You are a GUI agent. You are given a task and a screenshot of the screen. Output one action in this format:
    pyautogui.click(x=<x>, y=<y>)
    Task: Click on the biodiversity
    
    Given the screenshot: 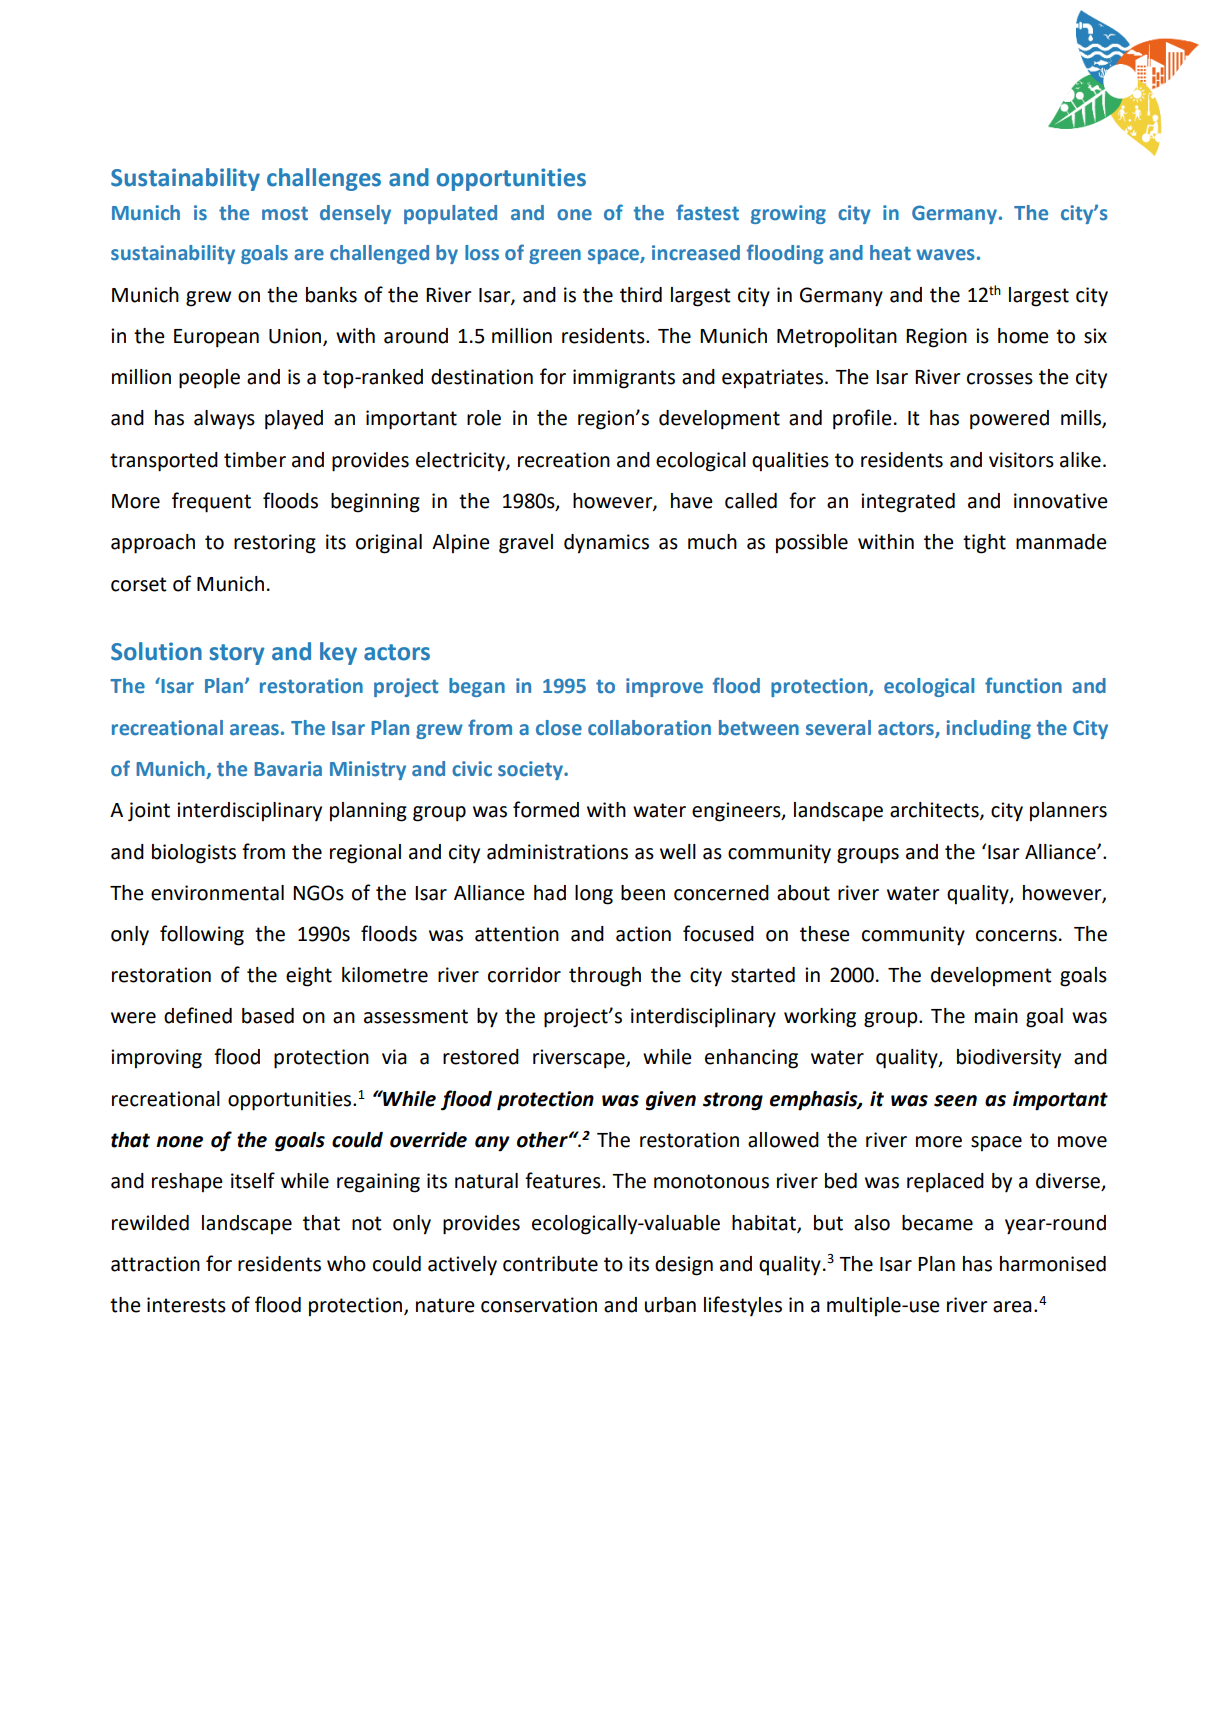 What is the action you would take?
    pyautogui.click(x=1009, y=1058)
